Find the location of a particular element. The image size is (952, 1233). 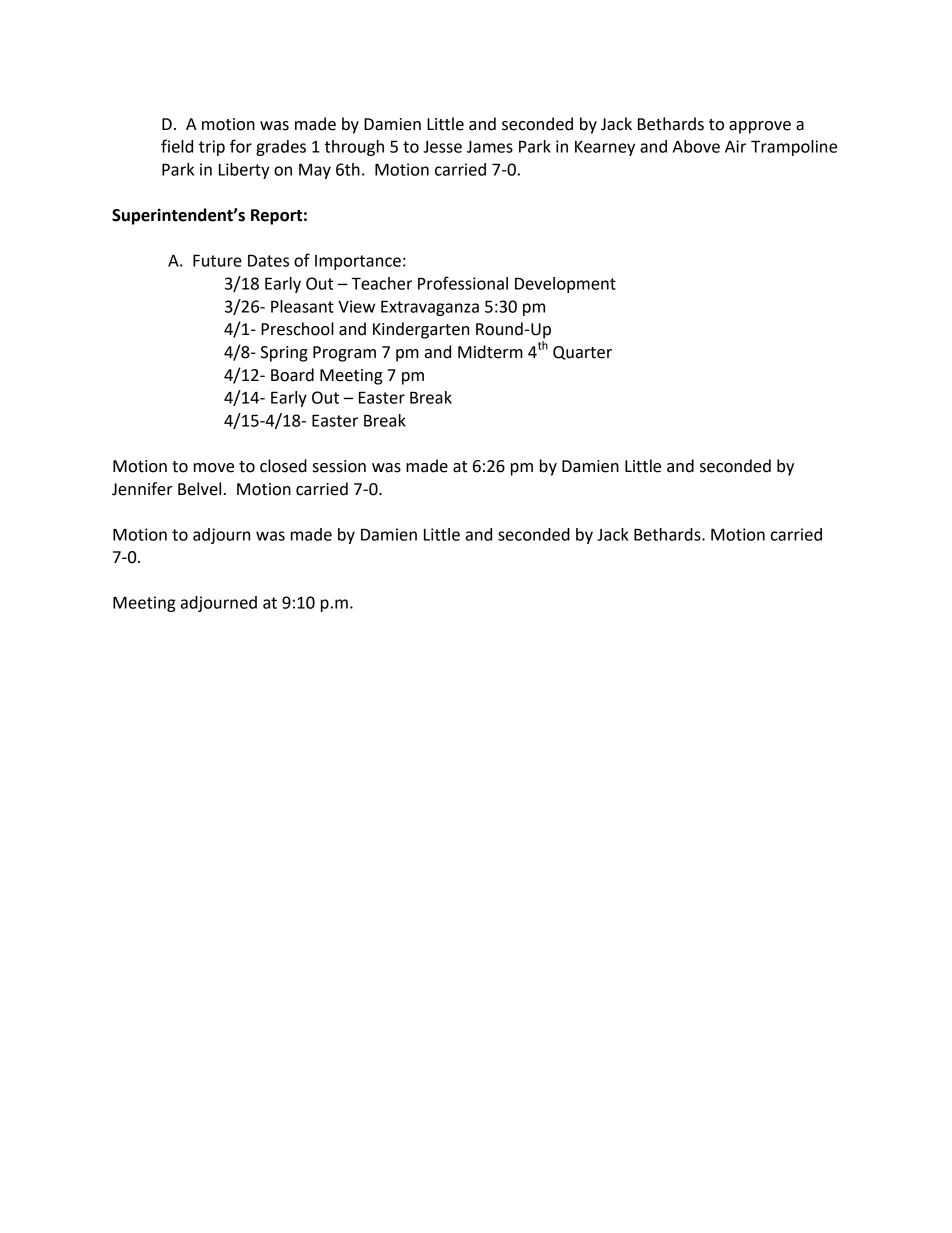

Jesse is located at coordinates (442, 147).
